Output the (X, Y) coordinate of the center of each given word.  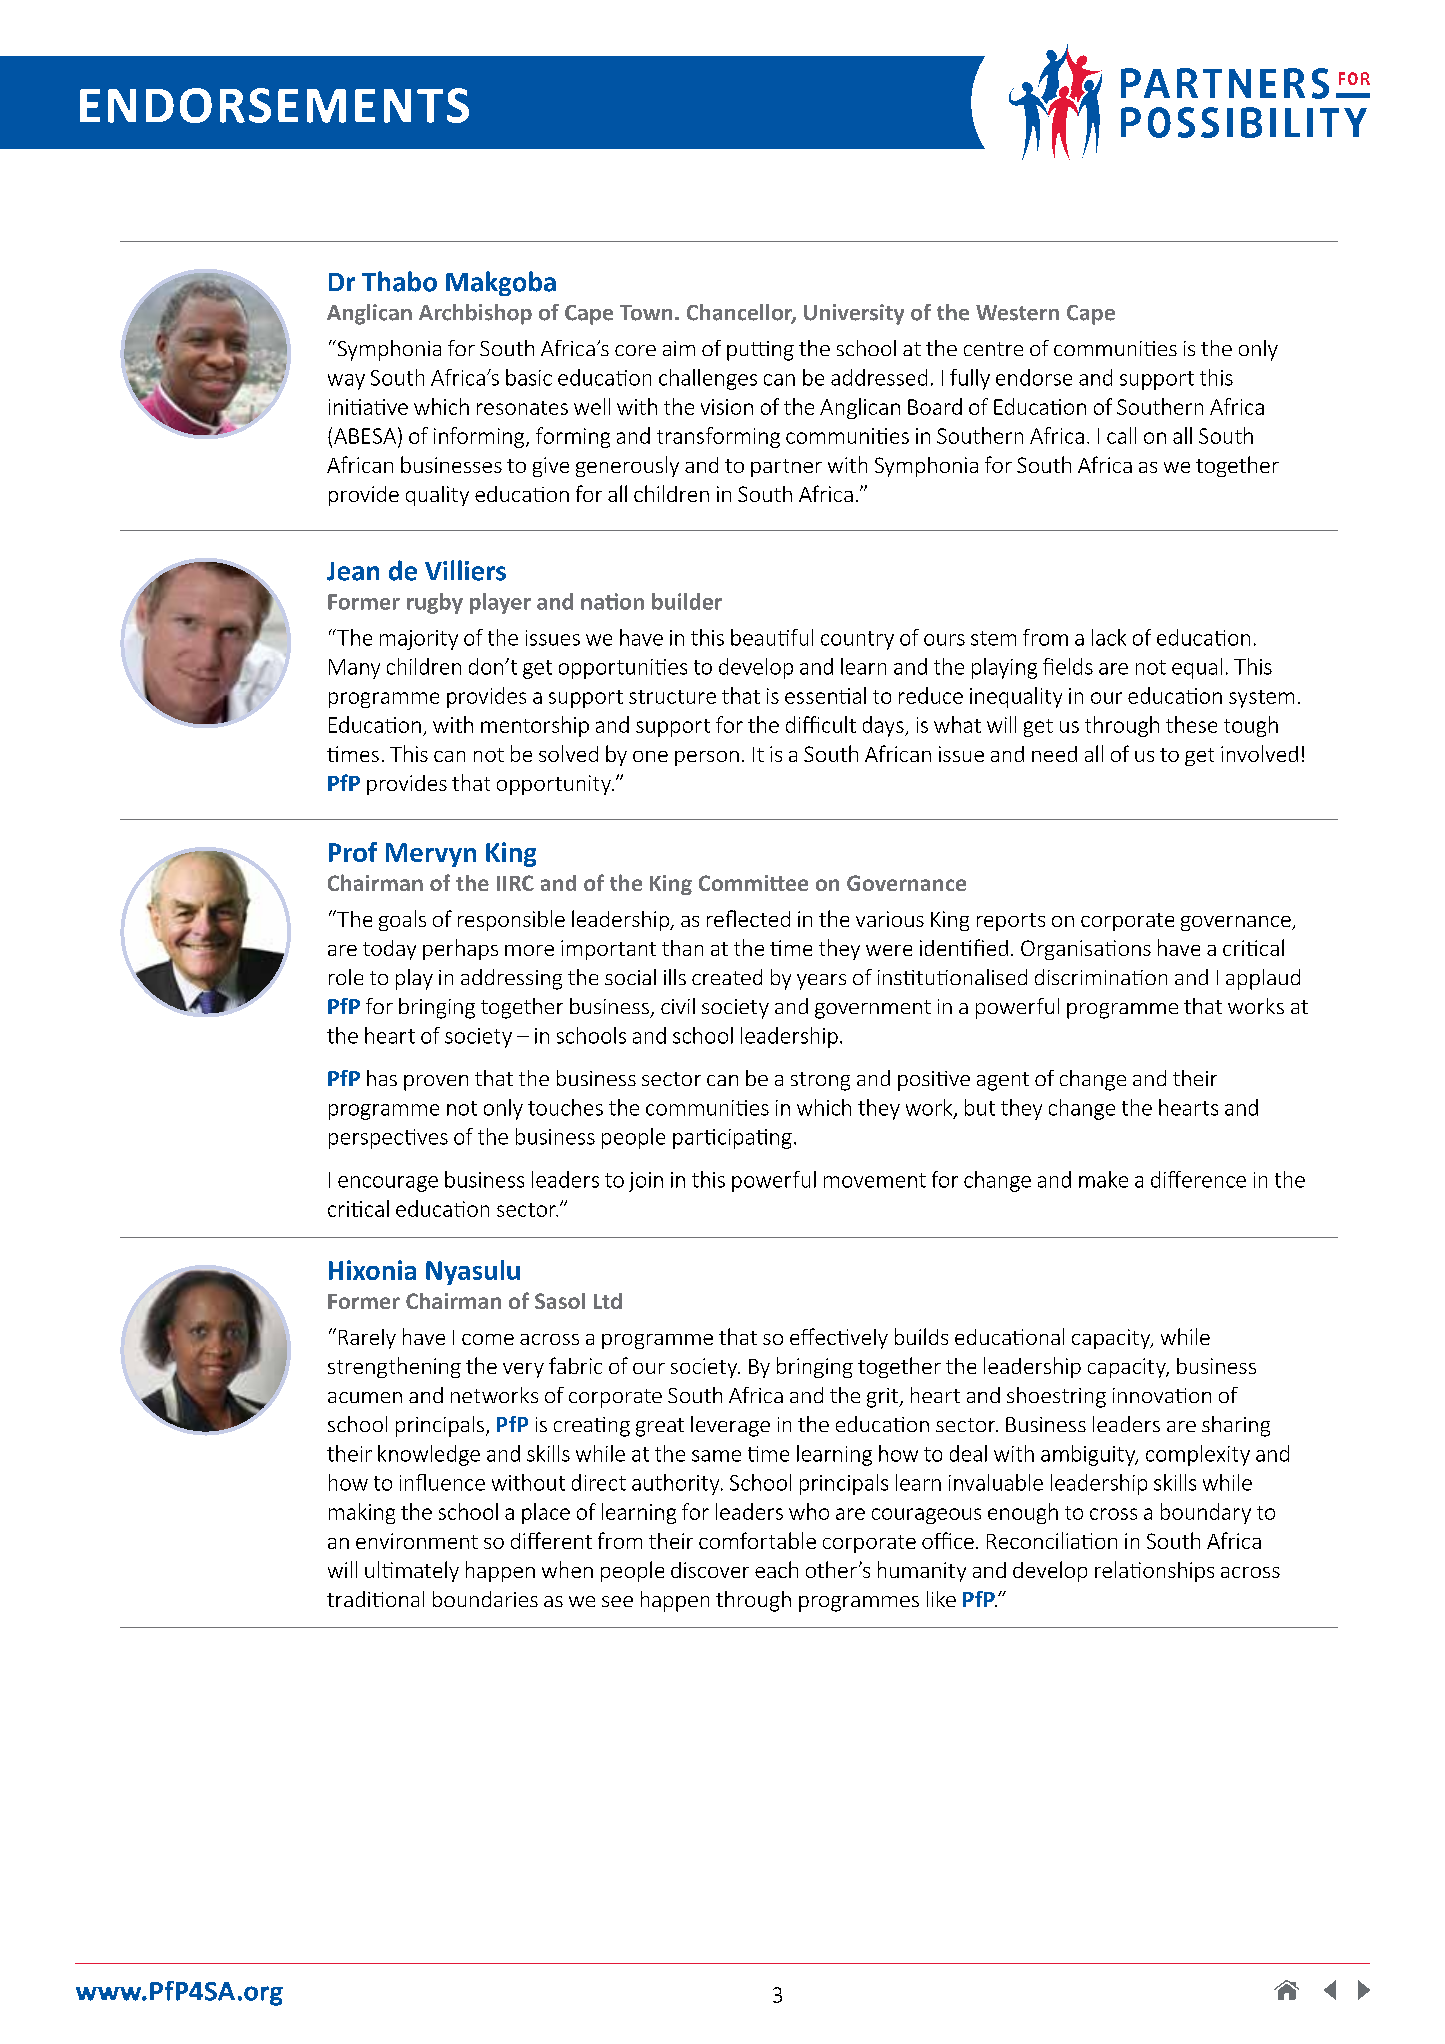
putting (760, 351)
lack (1109, 637)
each (776, 1569)
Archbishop (475, 314)
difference (1198, 1179)
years (821, 982)
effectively (839, 1338)
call (1121, 435)
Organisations (1086, 950)
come (488, 1339)
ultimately (412, 1571)
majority (419, 640)
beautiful (772, 637)
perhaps (460, 949)
